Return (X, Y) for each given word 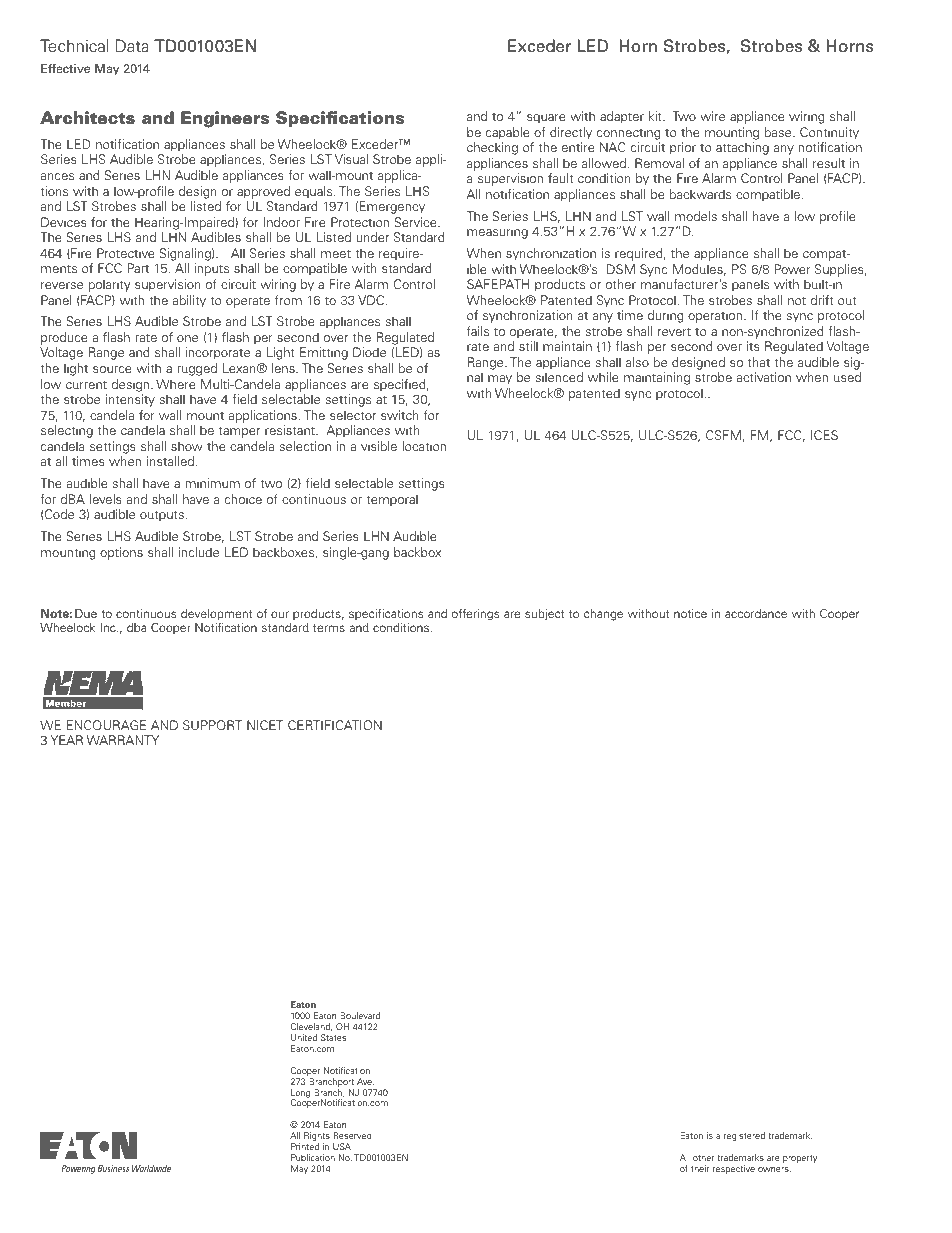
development (217, 615)
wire (712, 116)
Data (132, 46)
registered (744, 1136)
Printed (305, 1146)
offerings (476, 615)
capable (508, 133)
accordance (756, 613)
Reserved (352, 1135)
